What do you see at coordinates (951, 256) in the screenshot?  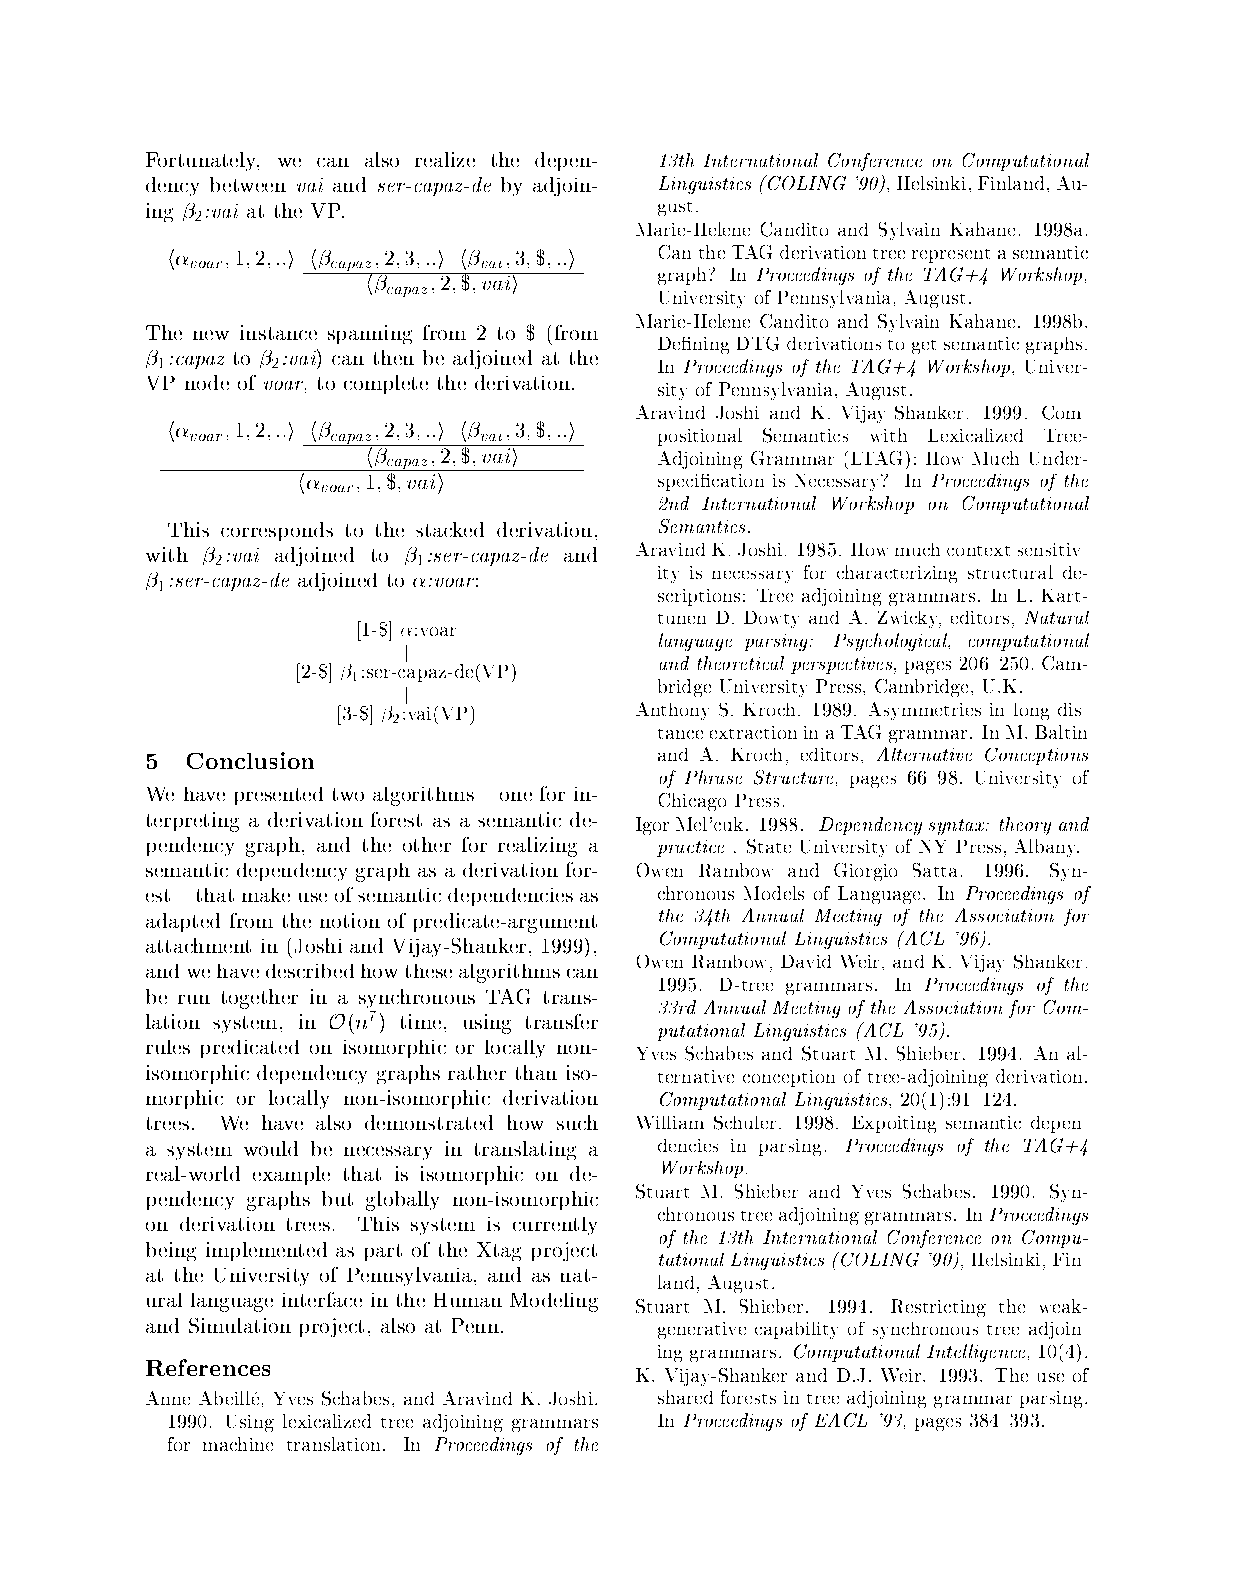 I see `represent` at bounding box center [951, 256].
